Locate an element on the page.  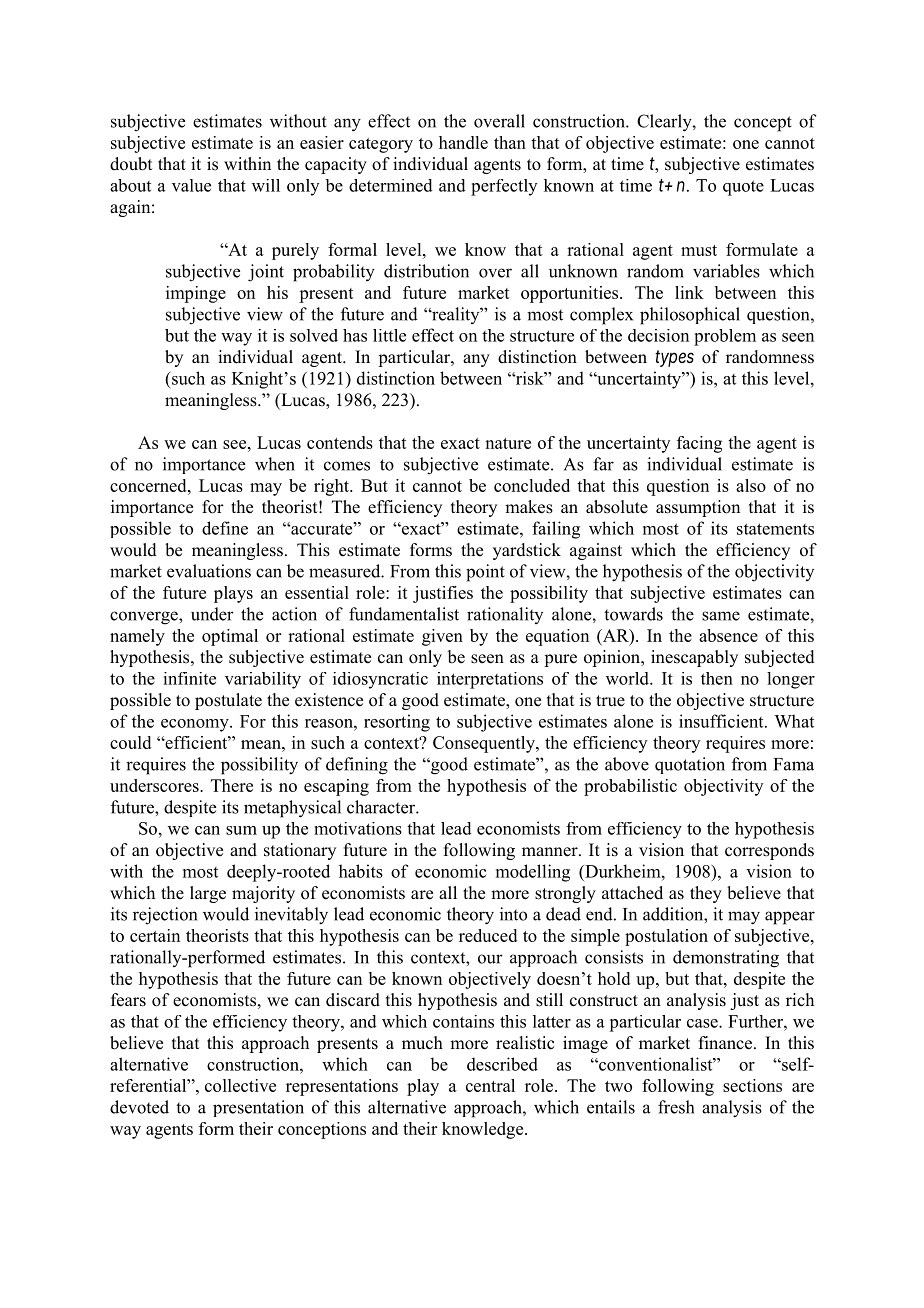
given is located at coordinates (442, 637).
